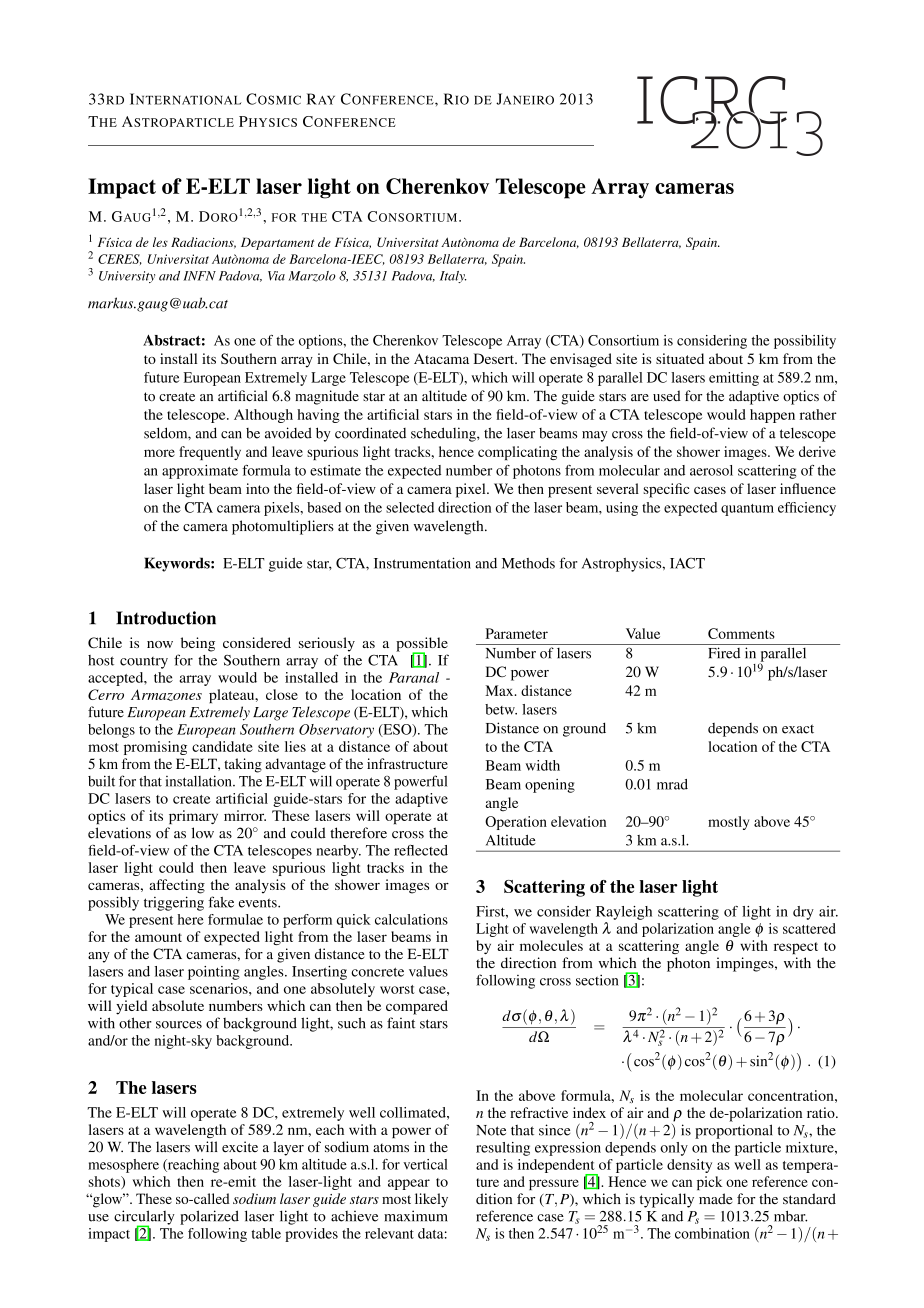  I want to click on selected, so click(410, 507).
